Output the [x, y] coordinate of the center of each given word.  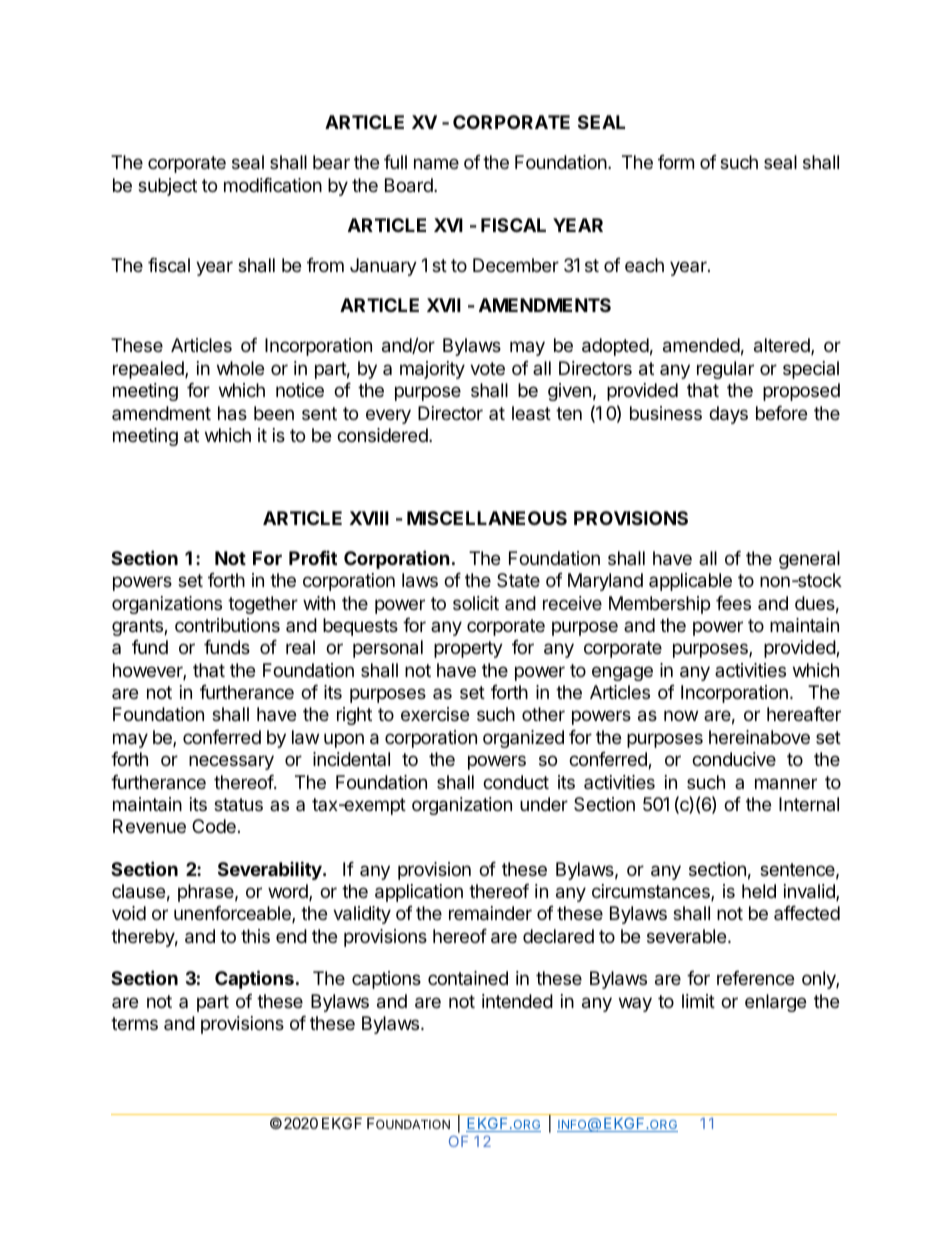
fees [733, 603]
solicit [476, 603]
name [436, 163]
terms [134, 1023]
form [676, 162]
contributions [227, 625]
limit [698, 1001]
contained [468, 978]
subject [167, 187]
